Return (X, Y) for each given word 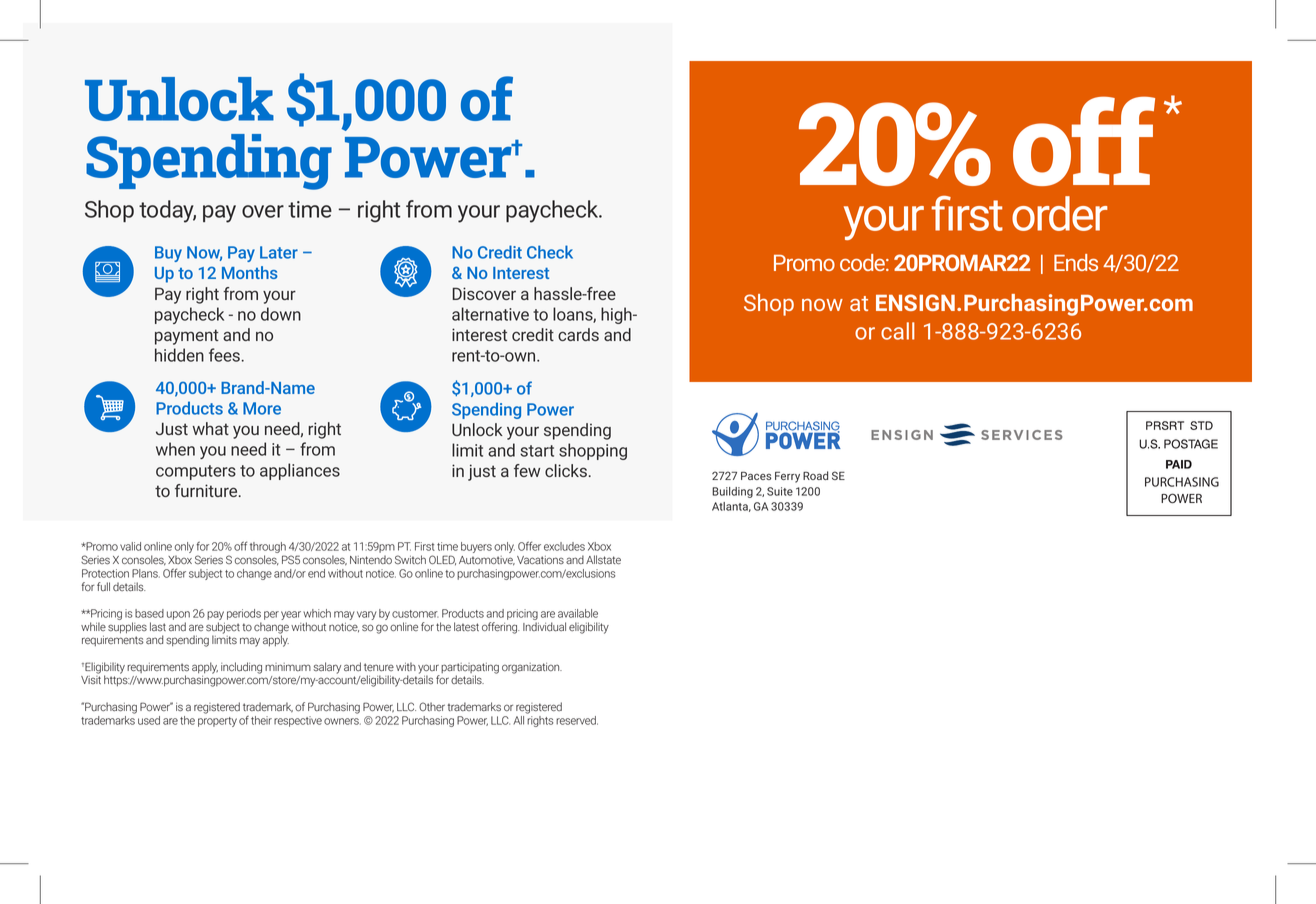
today (167, 211)
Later (279, 252)
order (1060, 213)
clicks (566, 470)
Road (815, 475)
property (217, 722)
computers (196, 472)
